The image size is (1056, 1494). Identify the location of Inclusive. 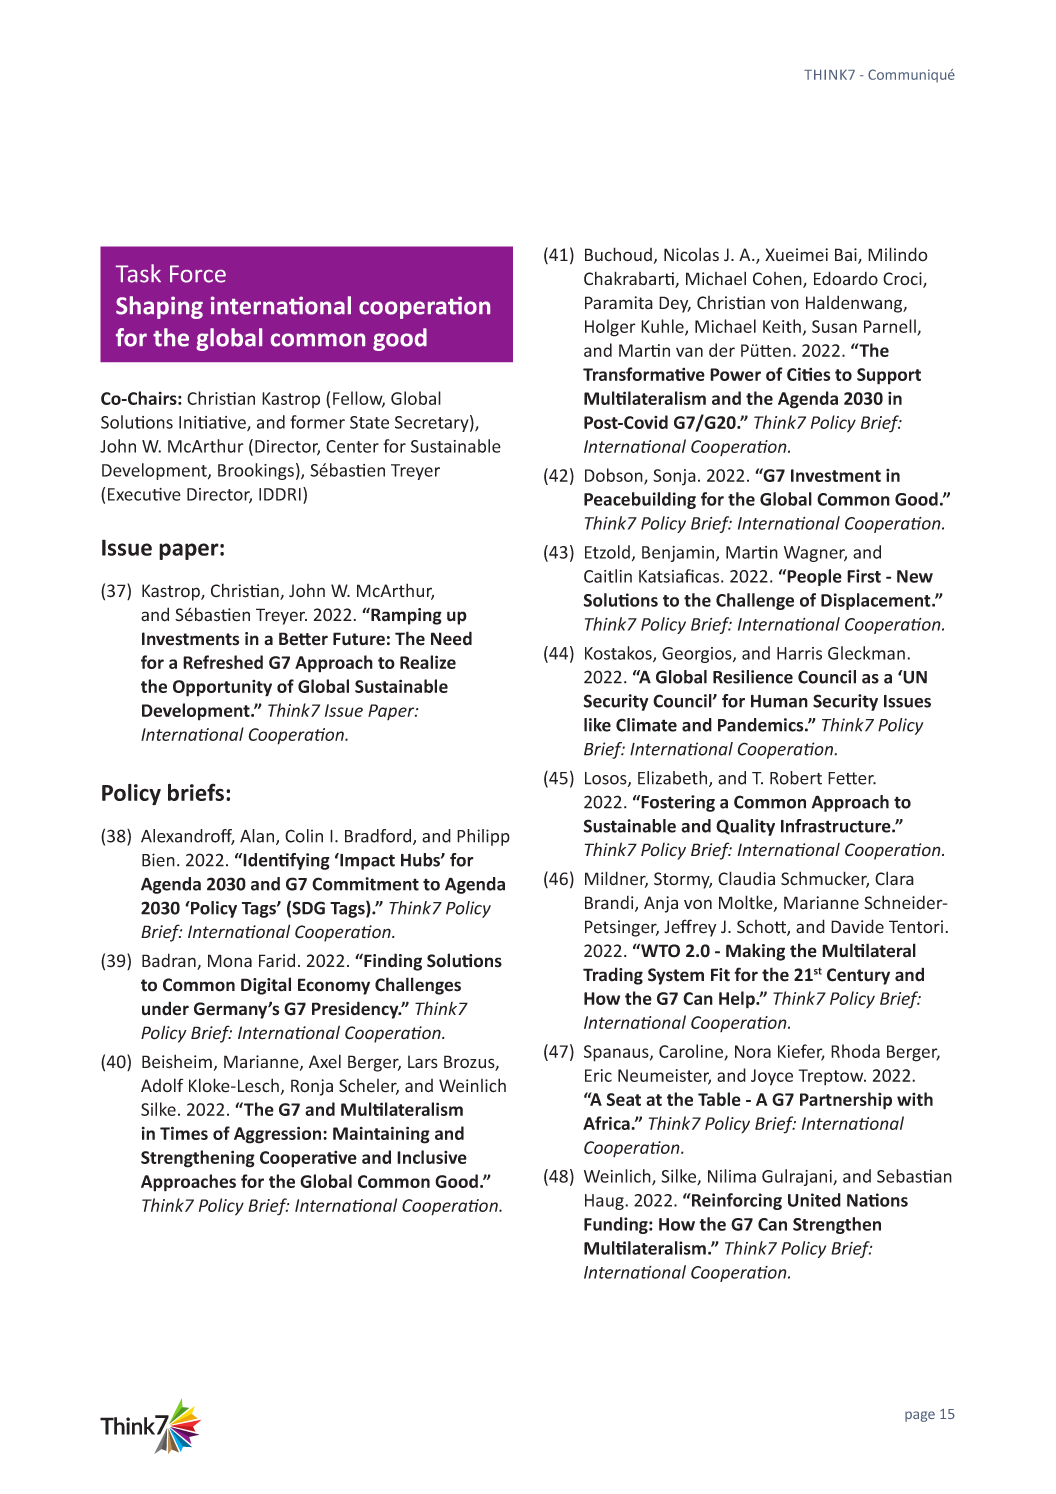
(432, 1157).
